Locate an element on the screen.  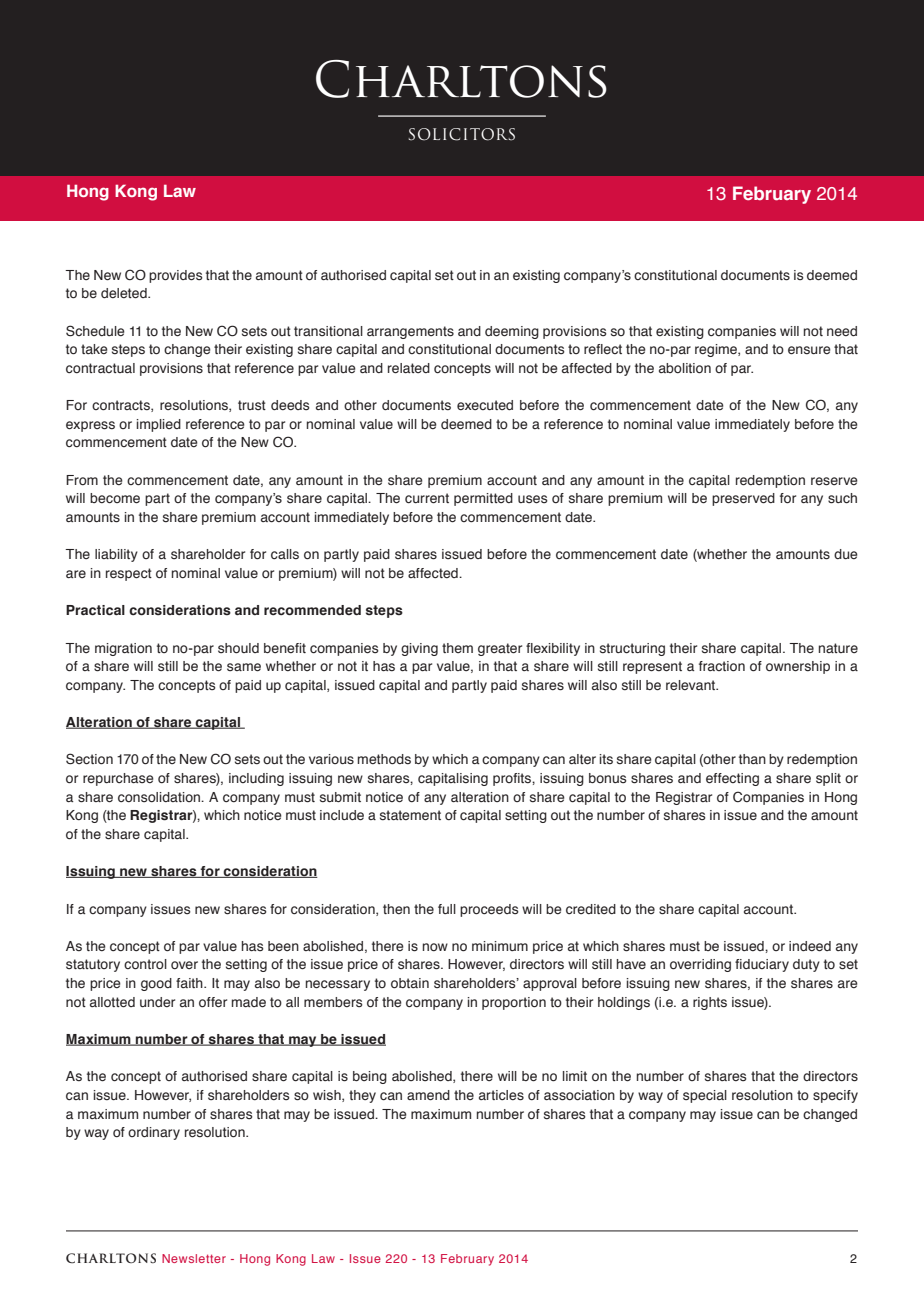
amend is located at coordinates (428, 1095).
